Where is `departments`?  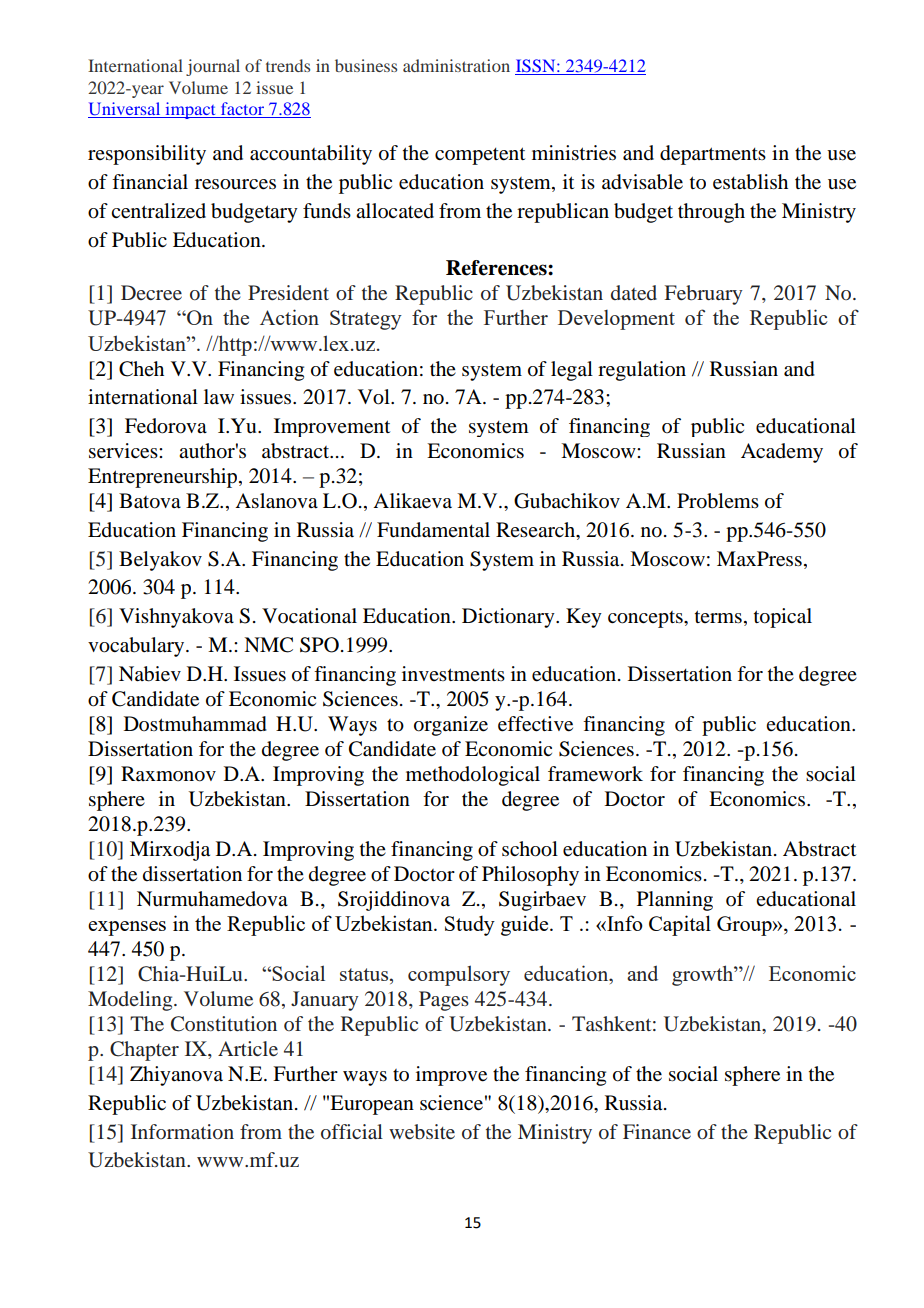 departments is located at coordinates (713, 155).
